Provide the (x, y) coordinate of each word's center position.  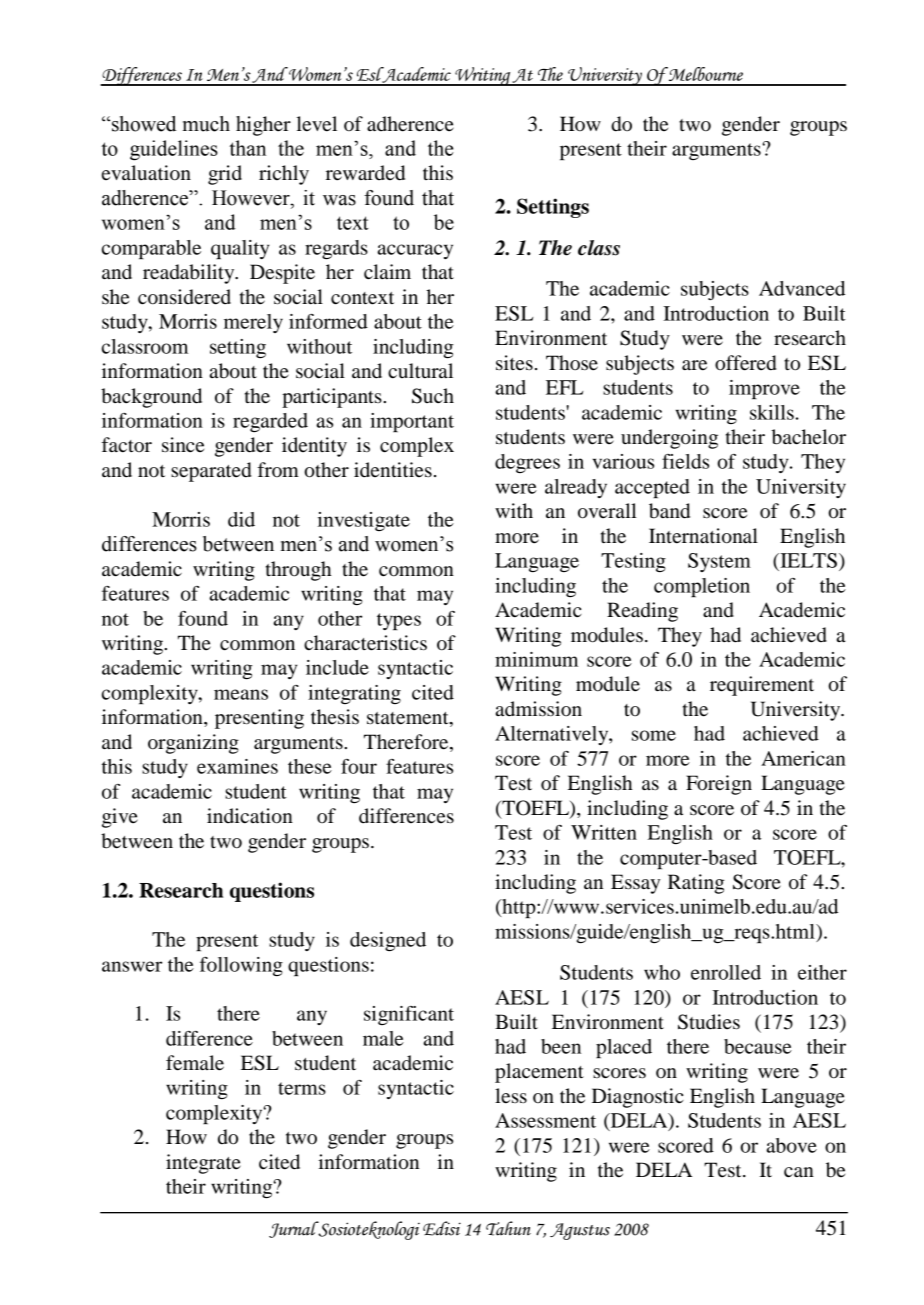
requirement (762, 686)
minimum (536, 659)
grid (225, 175)
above (791, 1145)
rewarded (365, 173)
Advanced (802, 288)
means (241, 694)
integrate (203, 1164)
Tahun (508, 1228)
